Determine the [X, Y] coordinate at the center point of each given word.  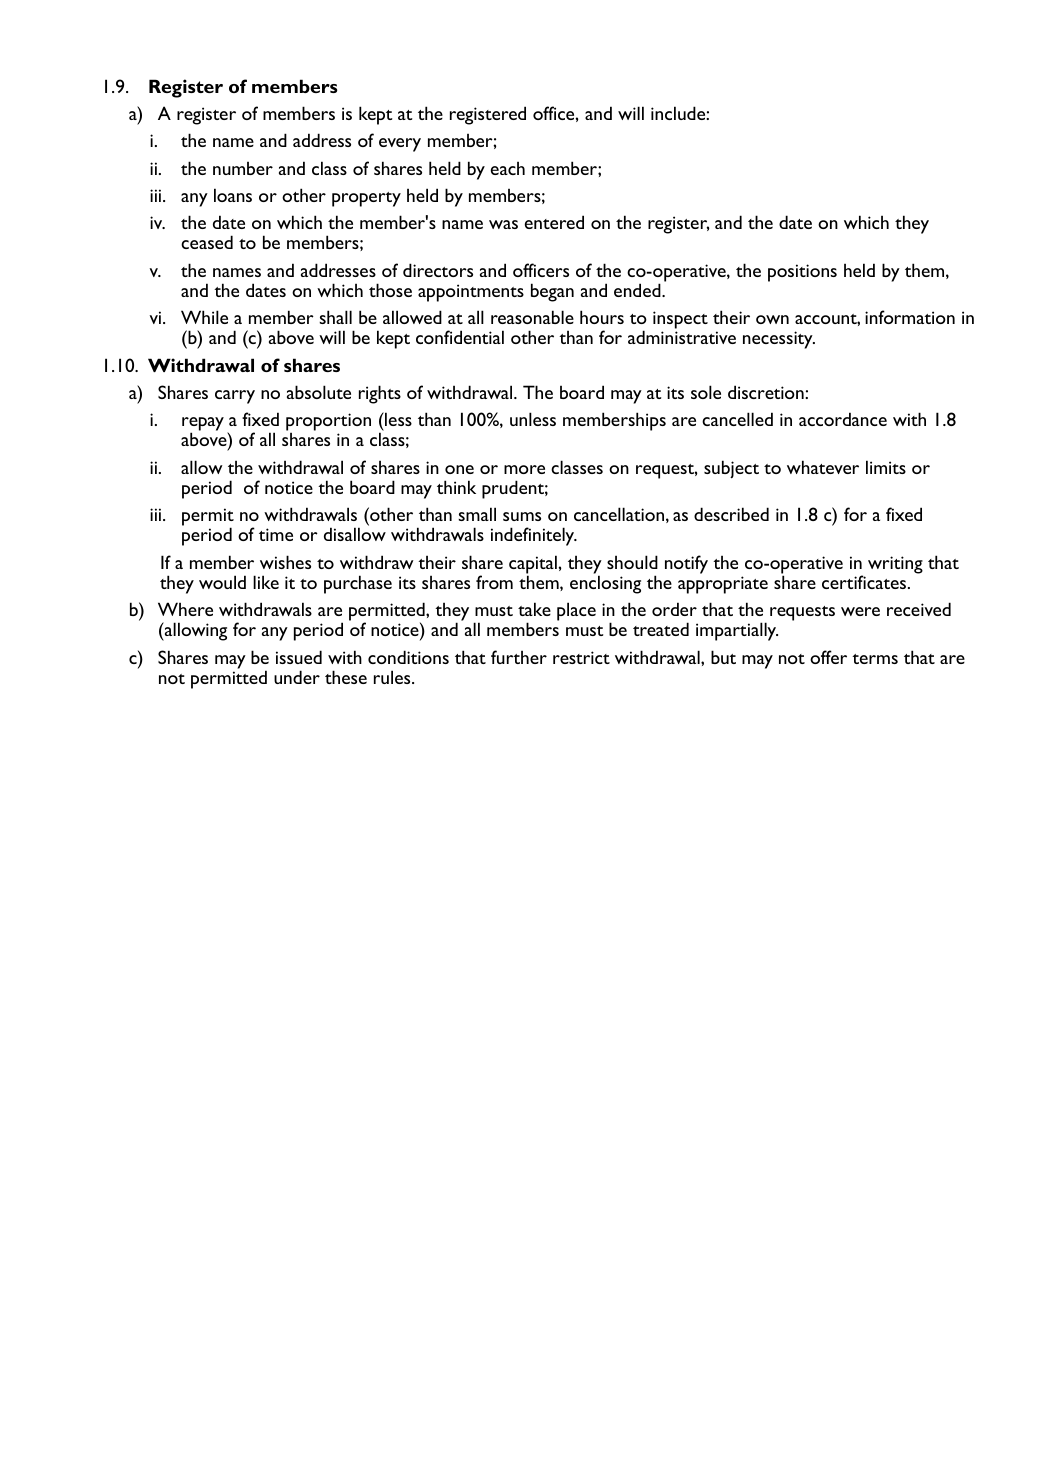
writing [895, 565]
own [772, 319]
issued [299, 657]
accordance [843, 419]
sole [706, 392]
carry [235, 397]
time [276, 534]
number [243, 168]
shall [335, 317]
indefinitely [534, 536]
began [552, 292]
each [508, 168]
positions [802, 273]
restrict [581, 657]
